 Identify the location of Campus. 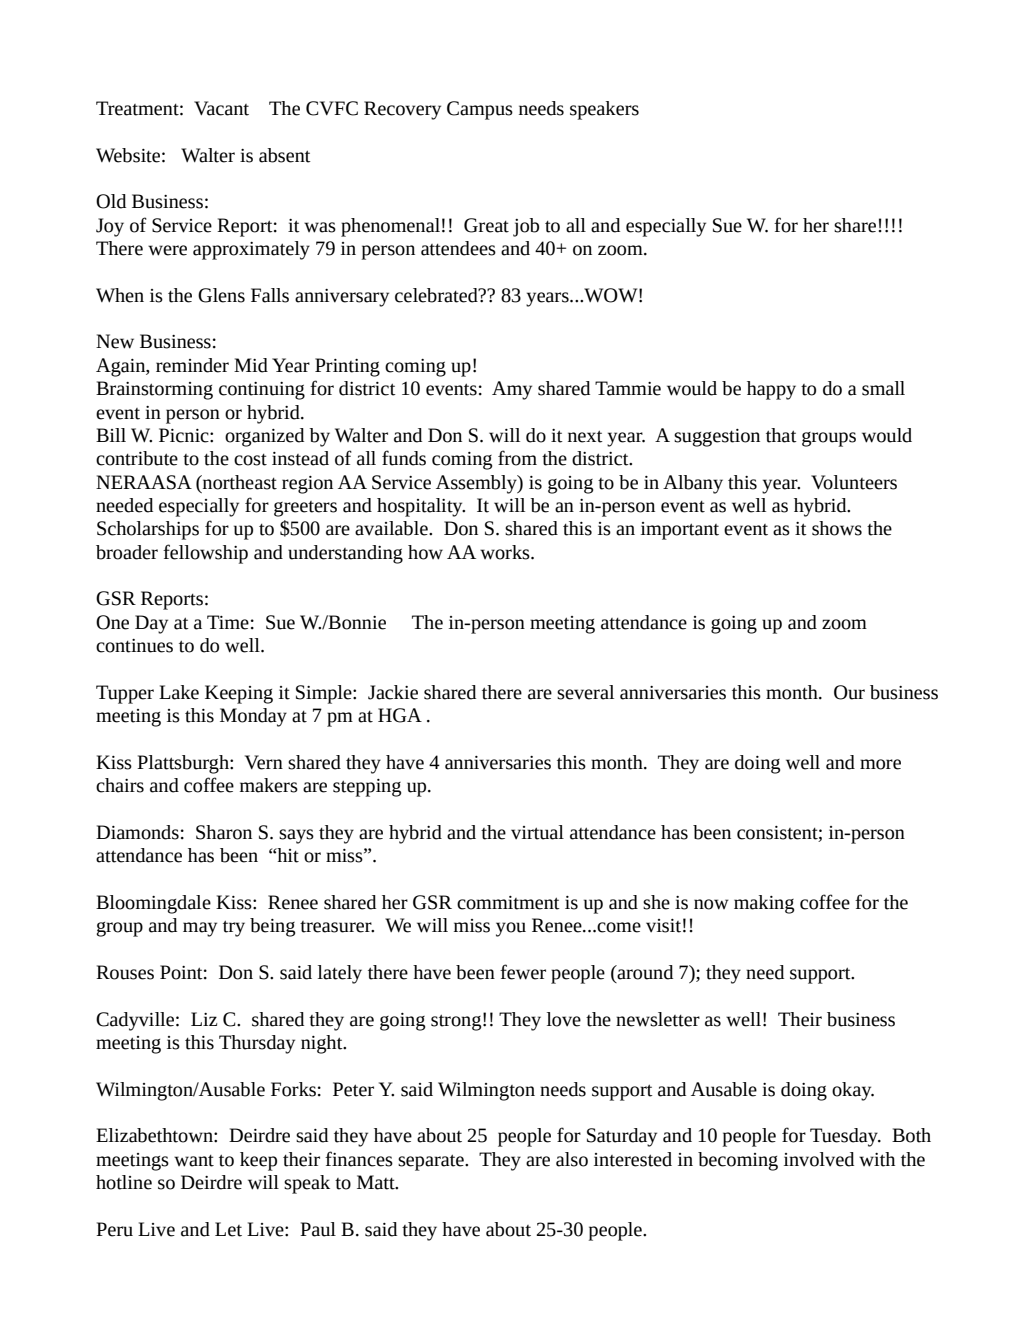
(480, 110).
